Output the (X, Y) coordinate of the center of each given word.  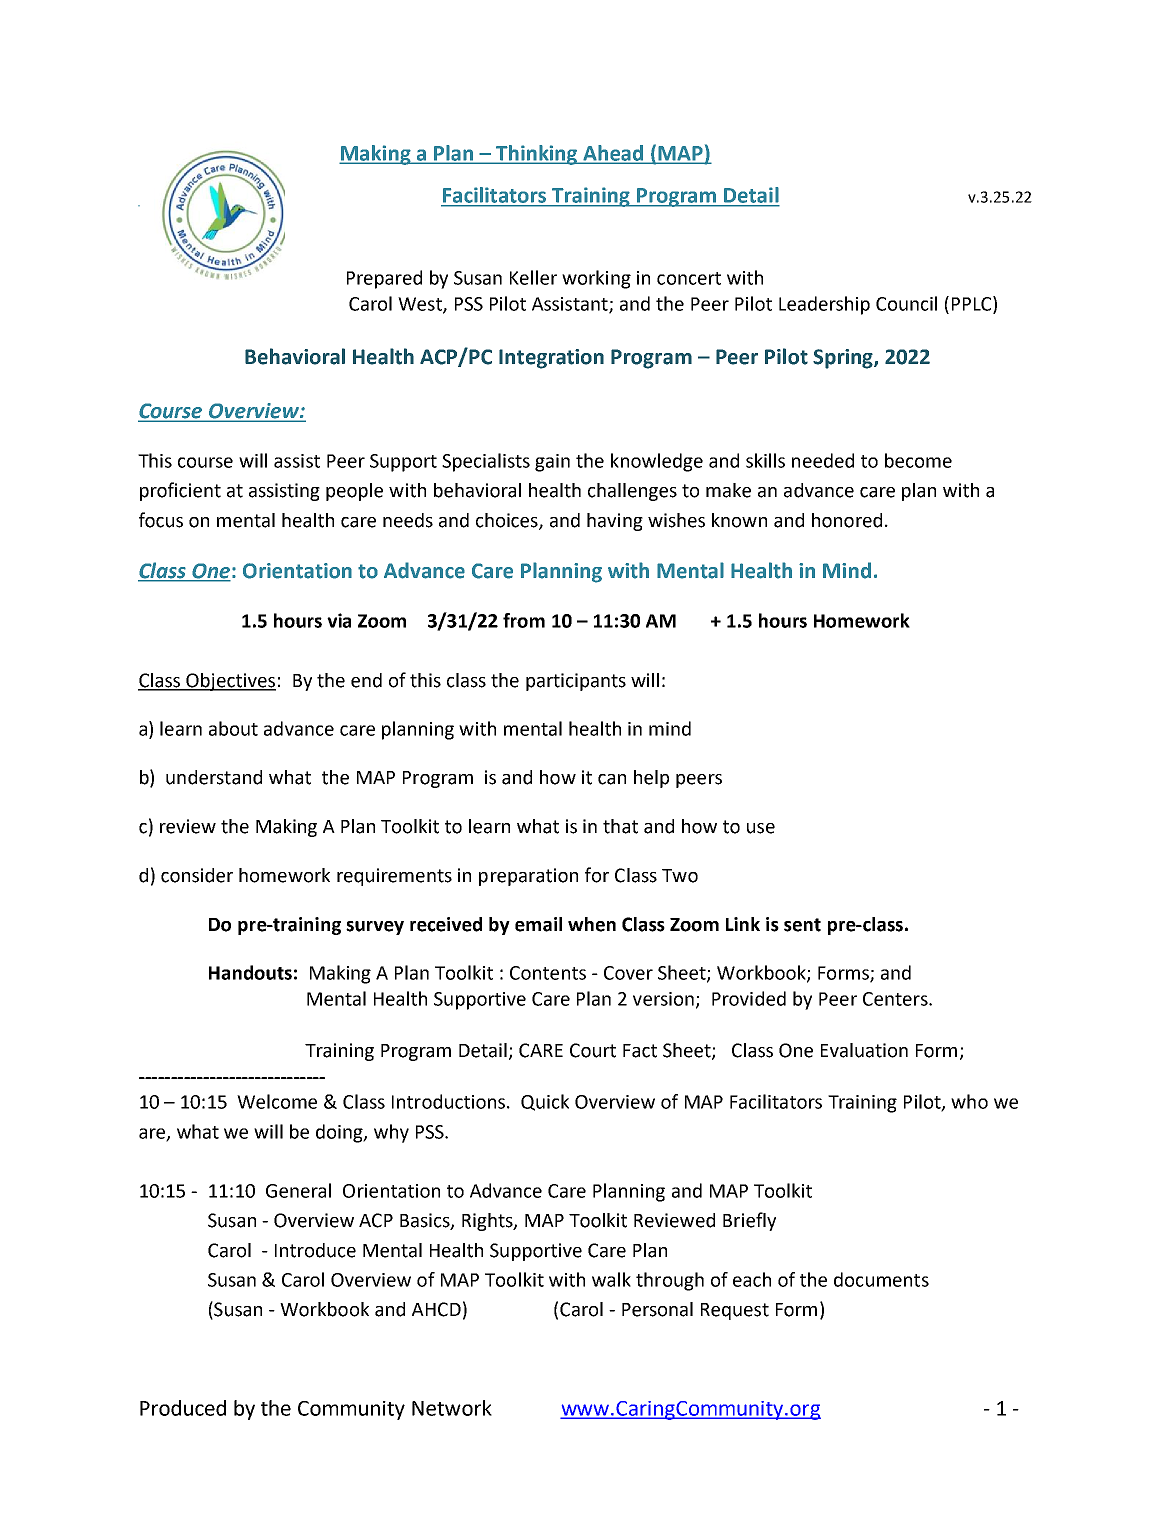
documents (881, 1279)
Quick (545, 1102)
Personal (657, 1309)
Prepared (384, 279)
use (761, 828)
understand (214, 777)
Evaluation (864, 1050)
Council (906, 303)
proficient (180, 491)
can (612, 779)
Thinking (537, 155)
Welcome (277, 1101)
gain (552, 463)
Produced (183, 1408)
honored (847, 520)
